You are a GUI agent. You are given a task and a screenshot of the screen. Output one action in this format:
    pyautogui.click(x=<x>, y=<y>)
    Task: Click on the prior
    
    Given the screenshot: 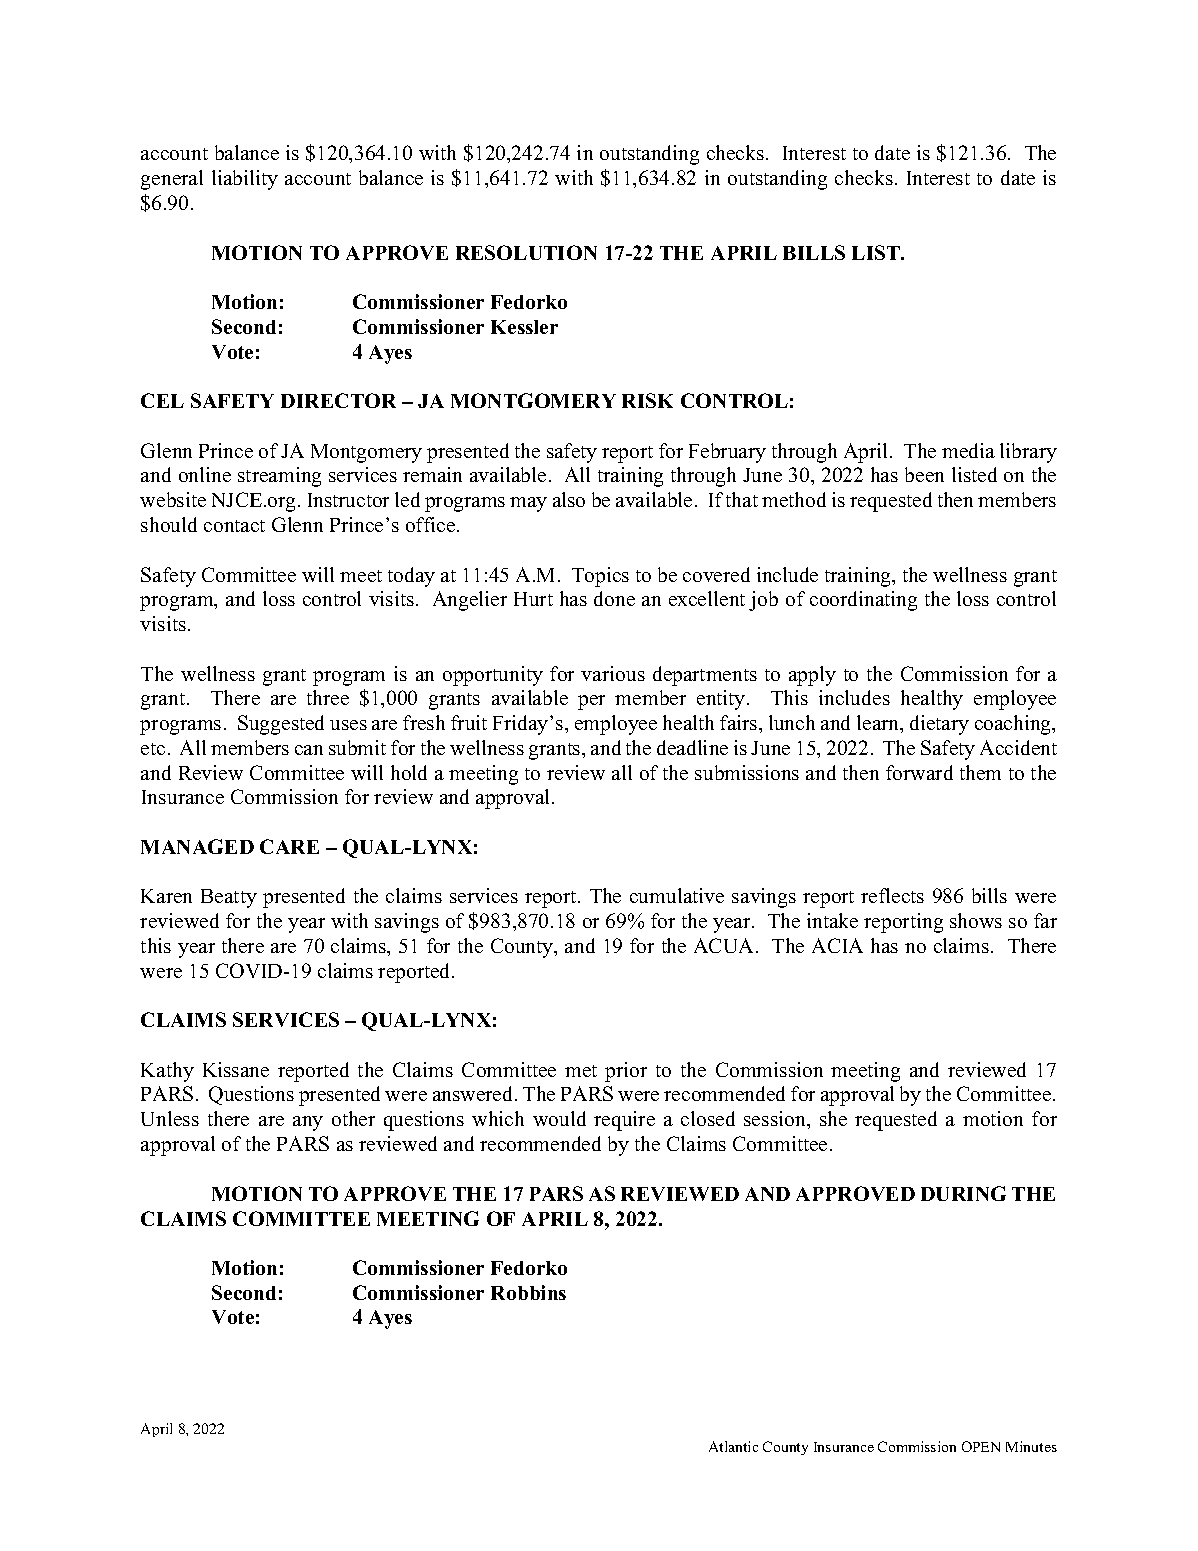 What is the action you would take?
    pyautogui.click(x=626, y=1072)
